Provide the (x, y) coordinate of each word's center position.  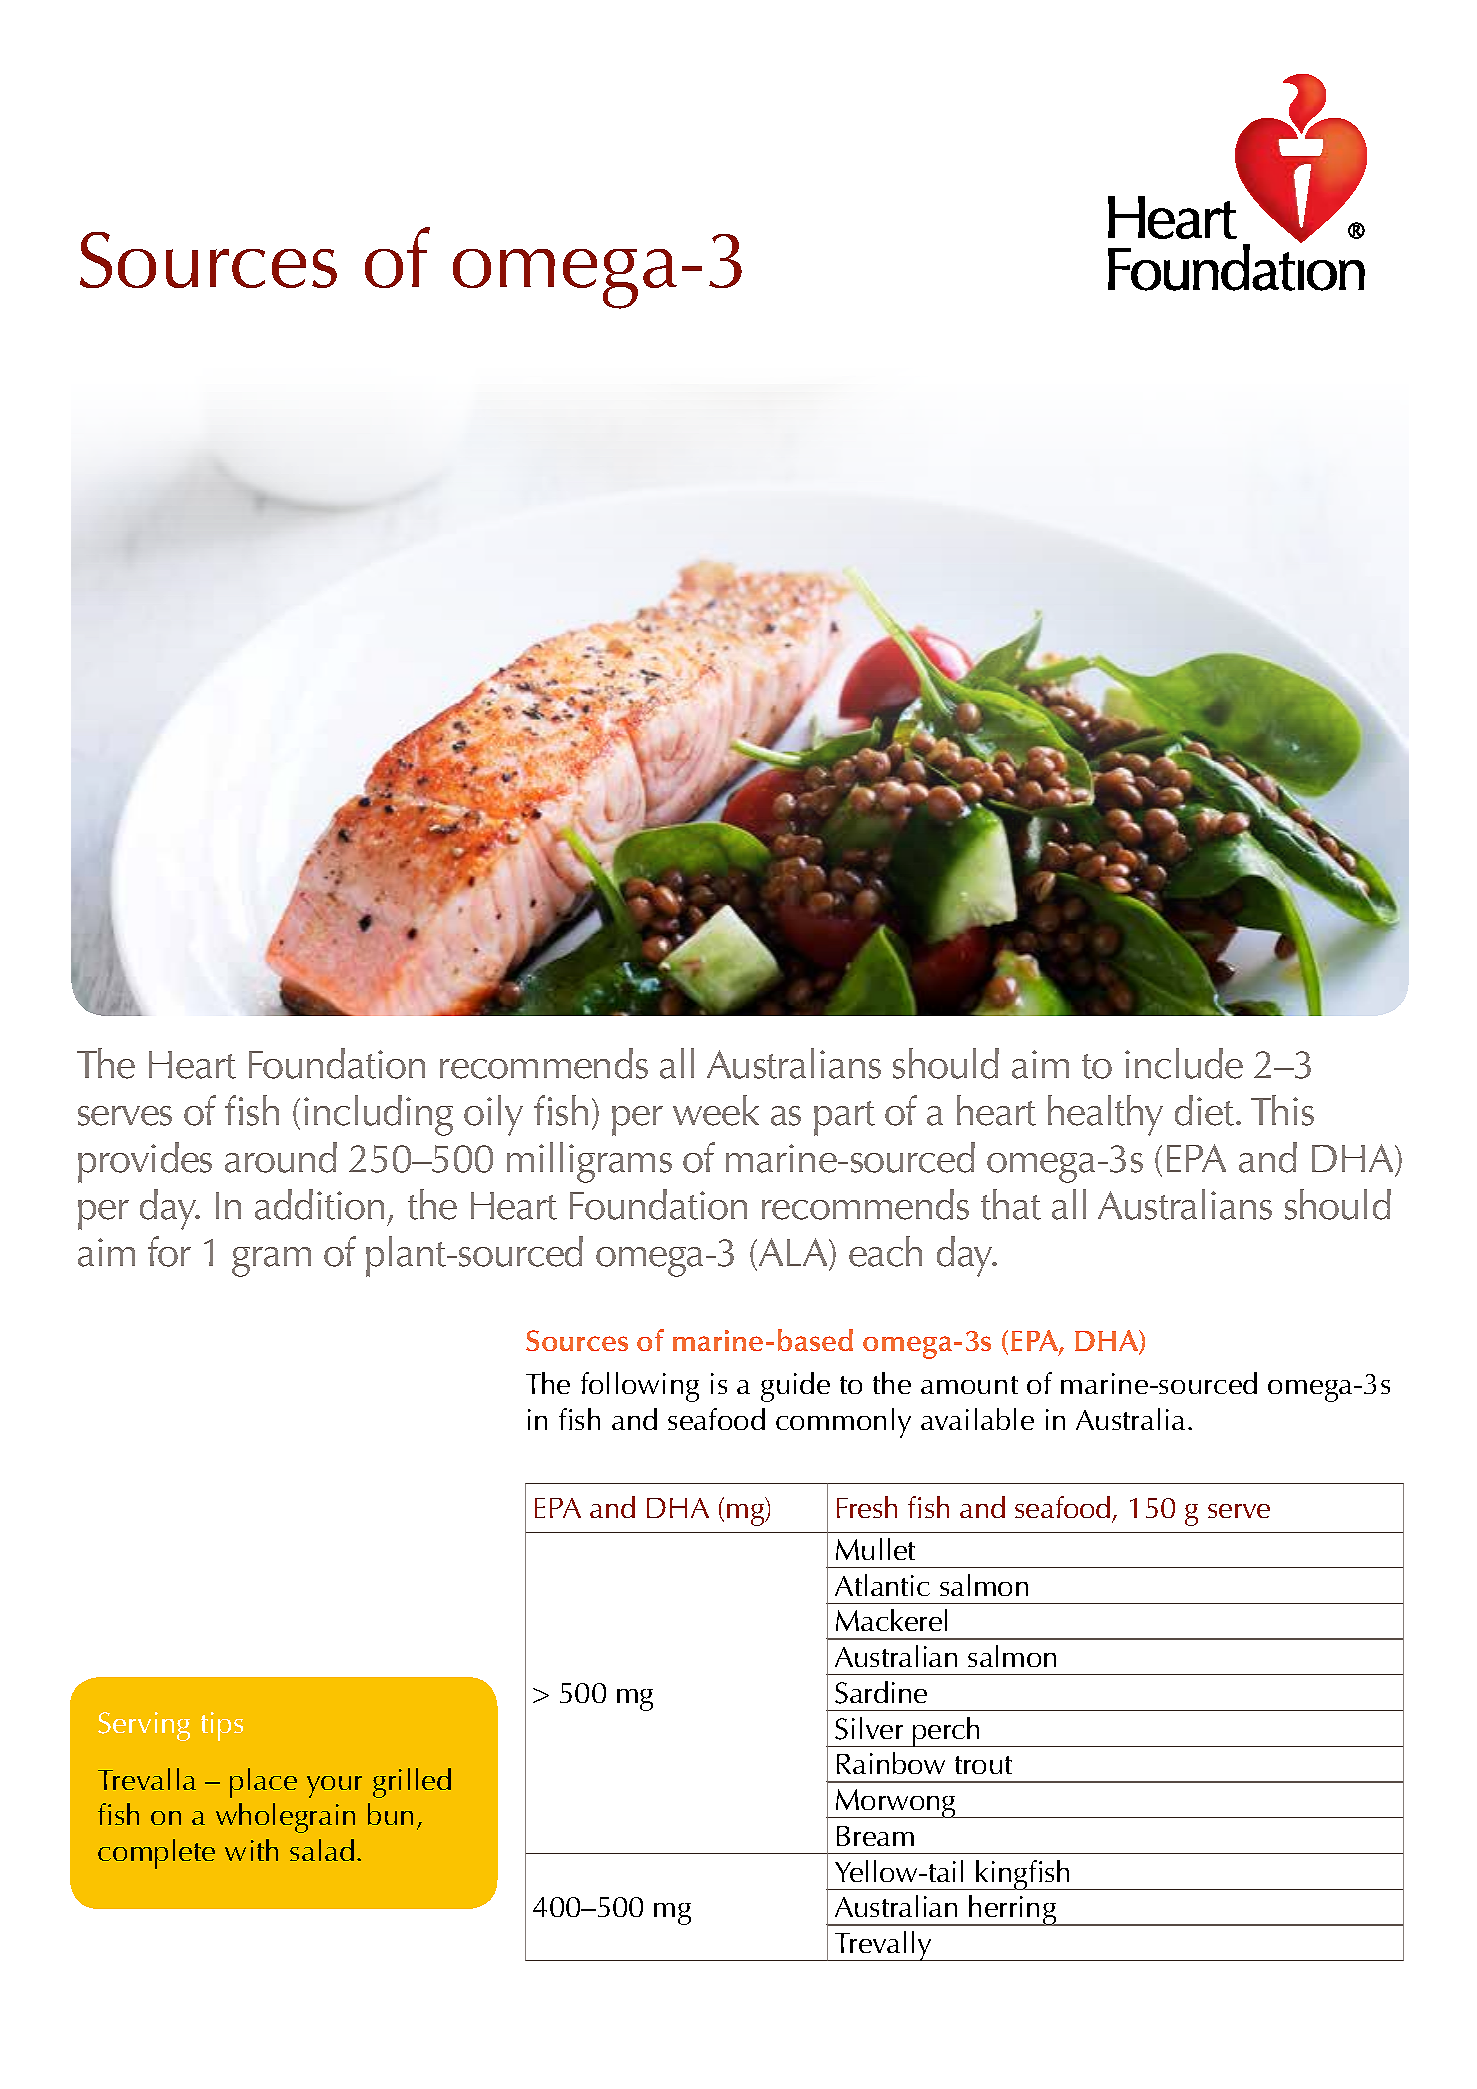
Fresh (867, 1507)
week (716, 1110)
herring (1013, 1910)
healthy (1105, 1115)
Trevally (883, 1946)
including (378, 1115)
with (251, 1850)
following (640, 1387)
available (977, 1419)
